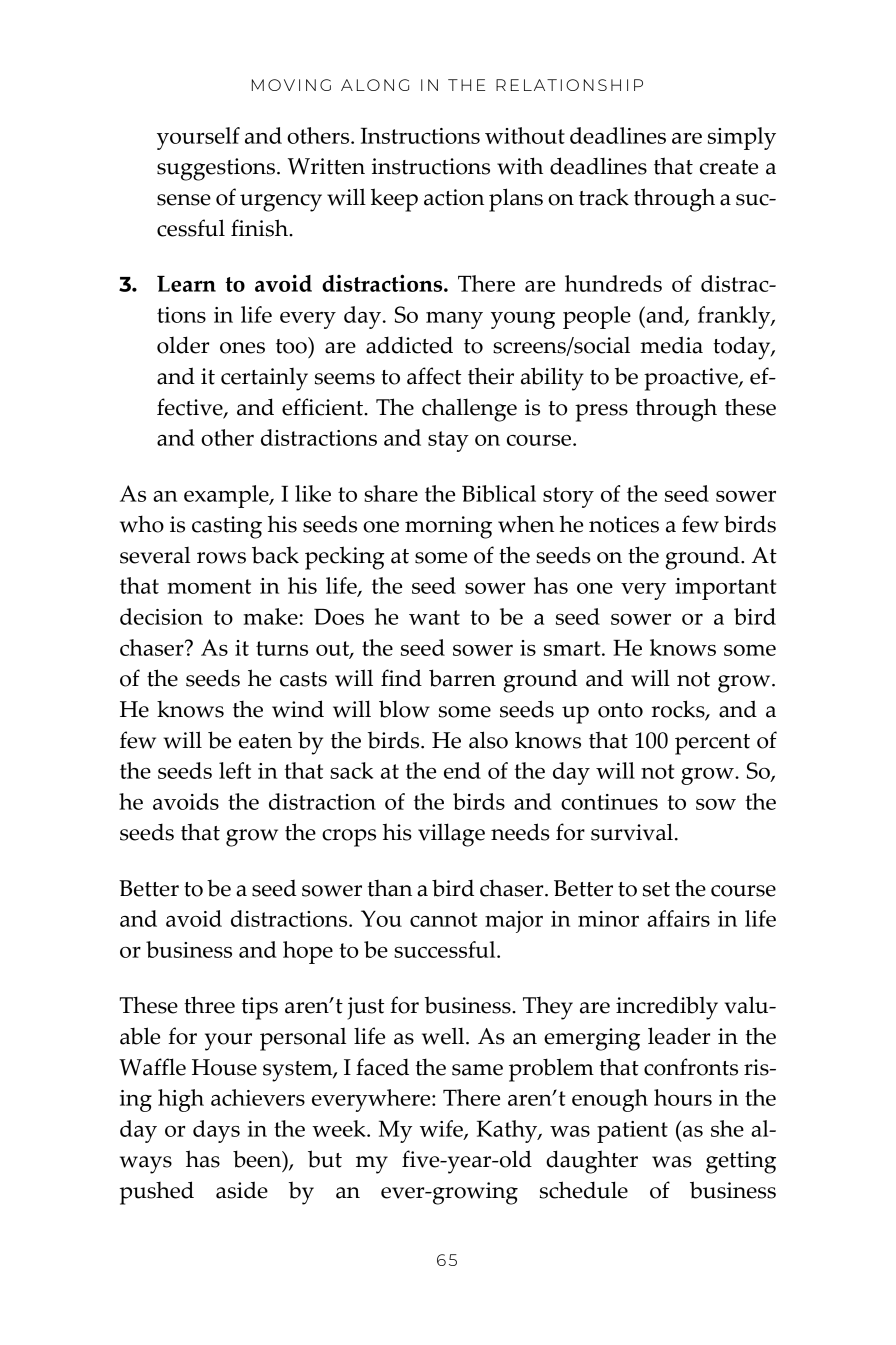  Describe the element at coordinates (308, 952) in the screenshot. I see `hope` at that location.
